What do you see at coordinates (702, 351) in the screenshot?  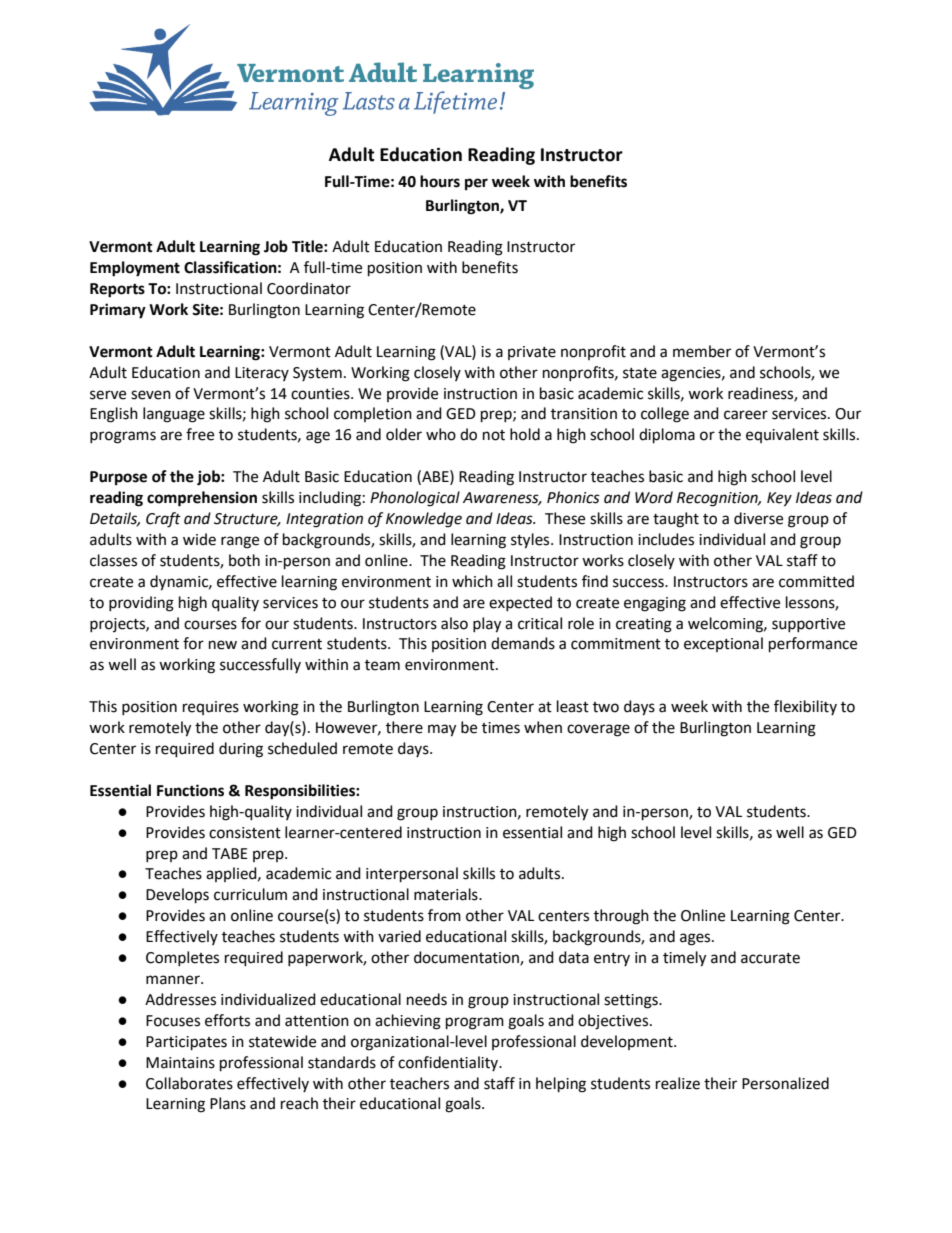 I see `member` at bounding box center [702, 351].
